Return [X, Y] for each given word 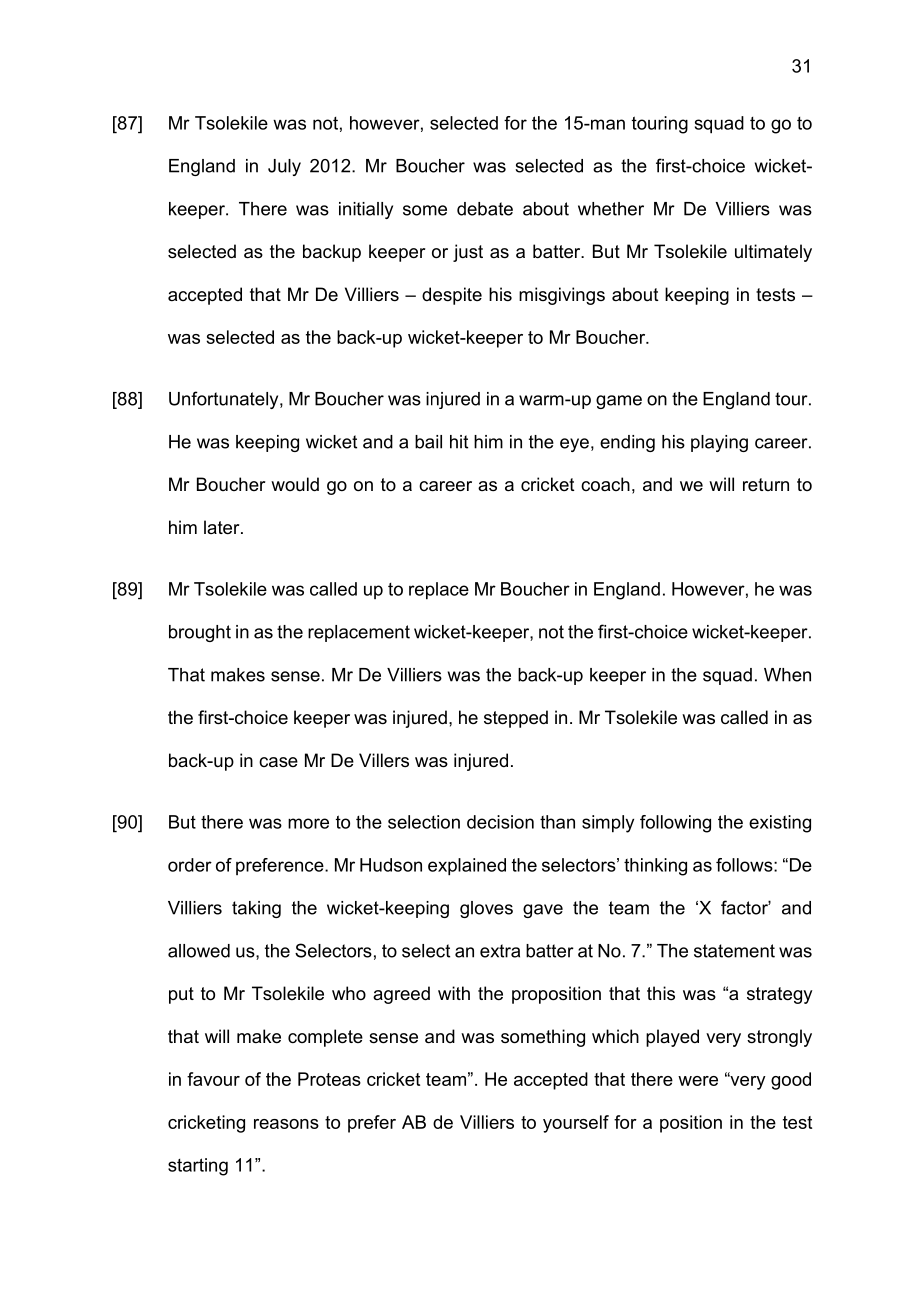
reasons [286, 1124]
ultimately [773, 253]
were [698, 1081]
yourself [576, 1124]
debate [485, 209]
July [284, 167]
